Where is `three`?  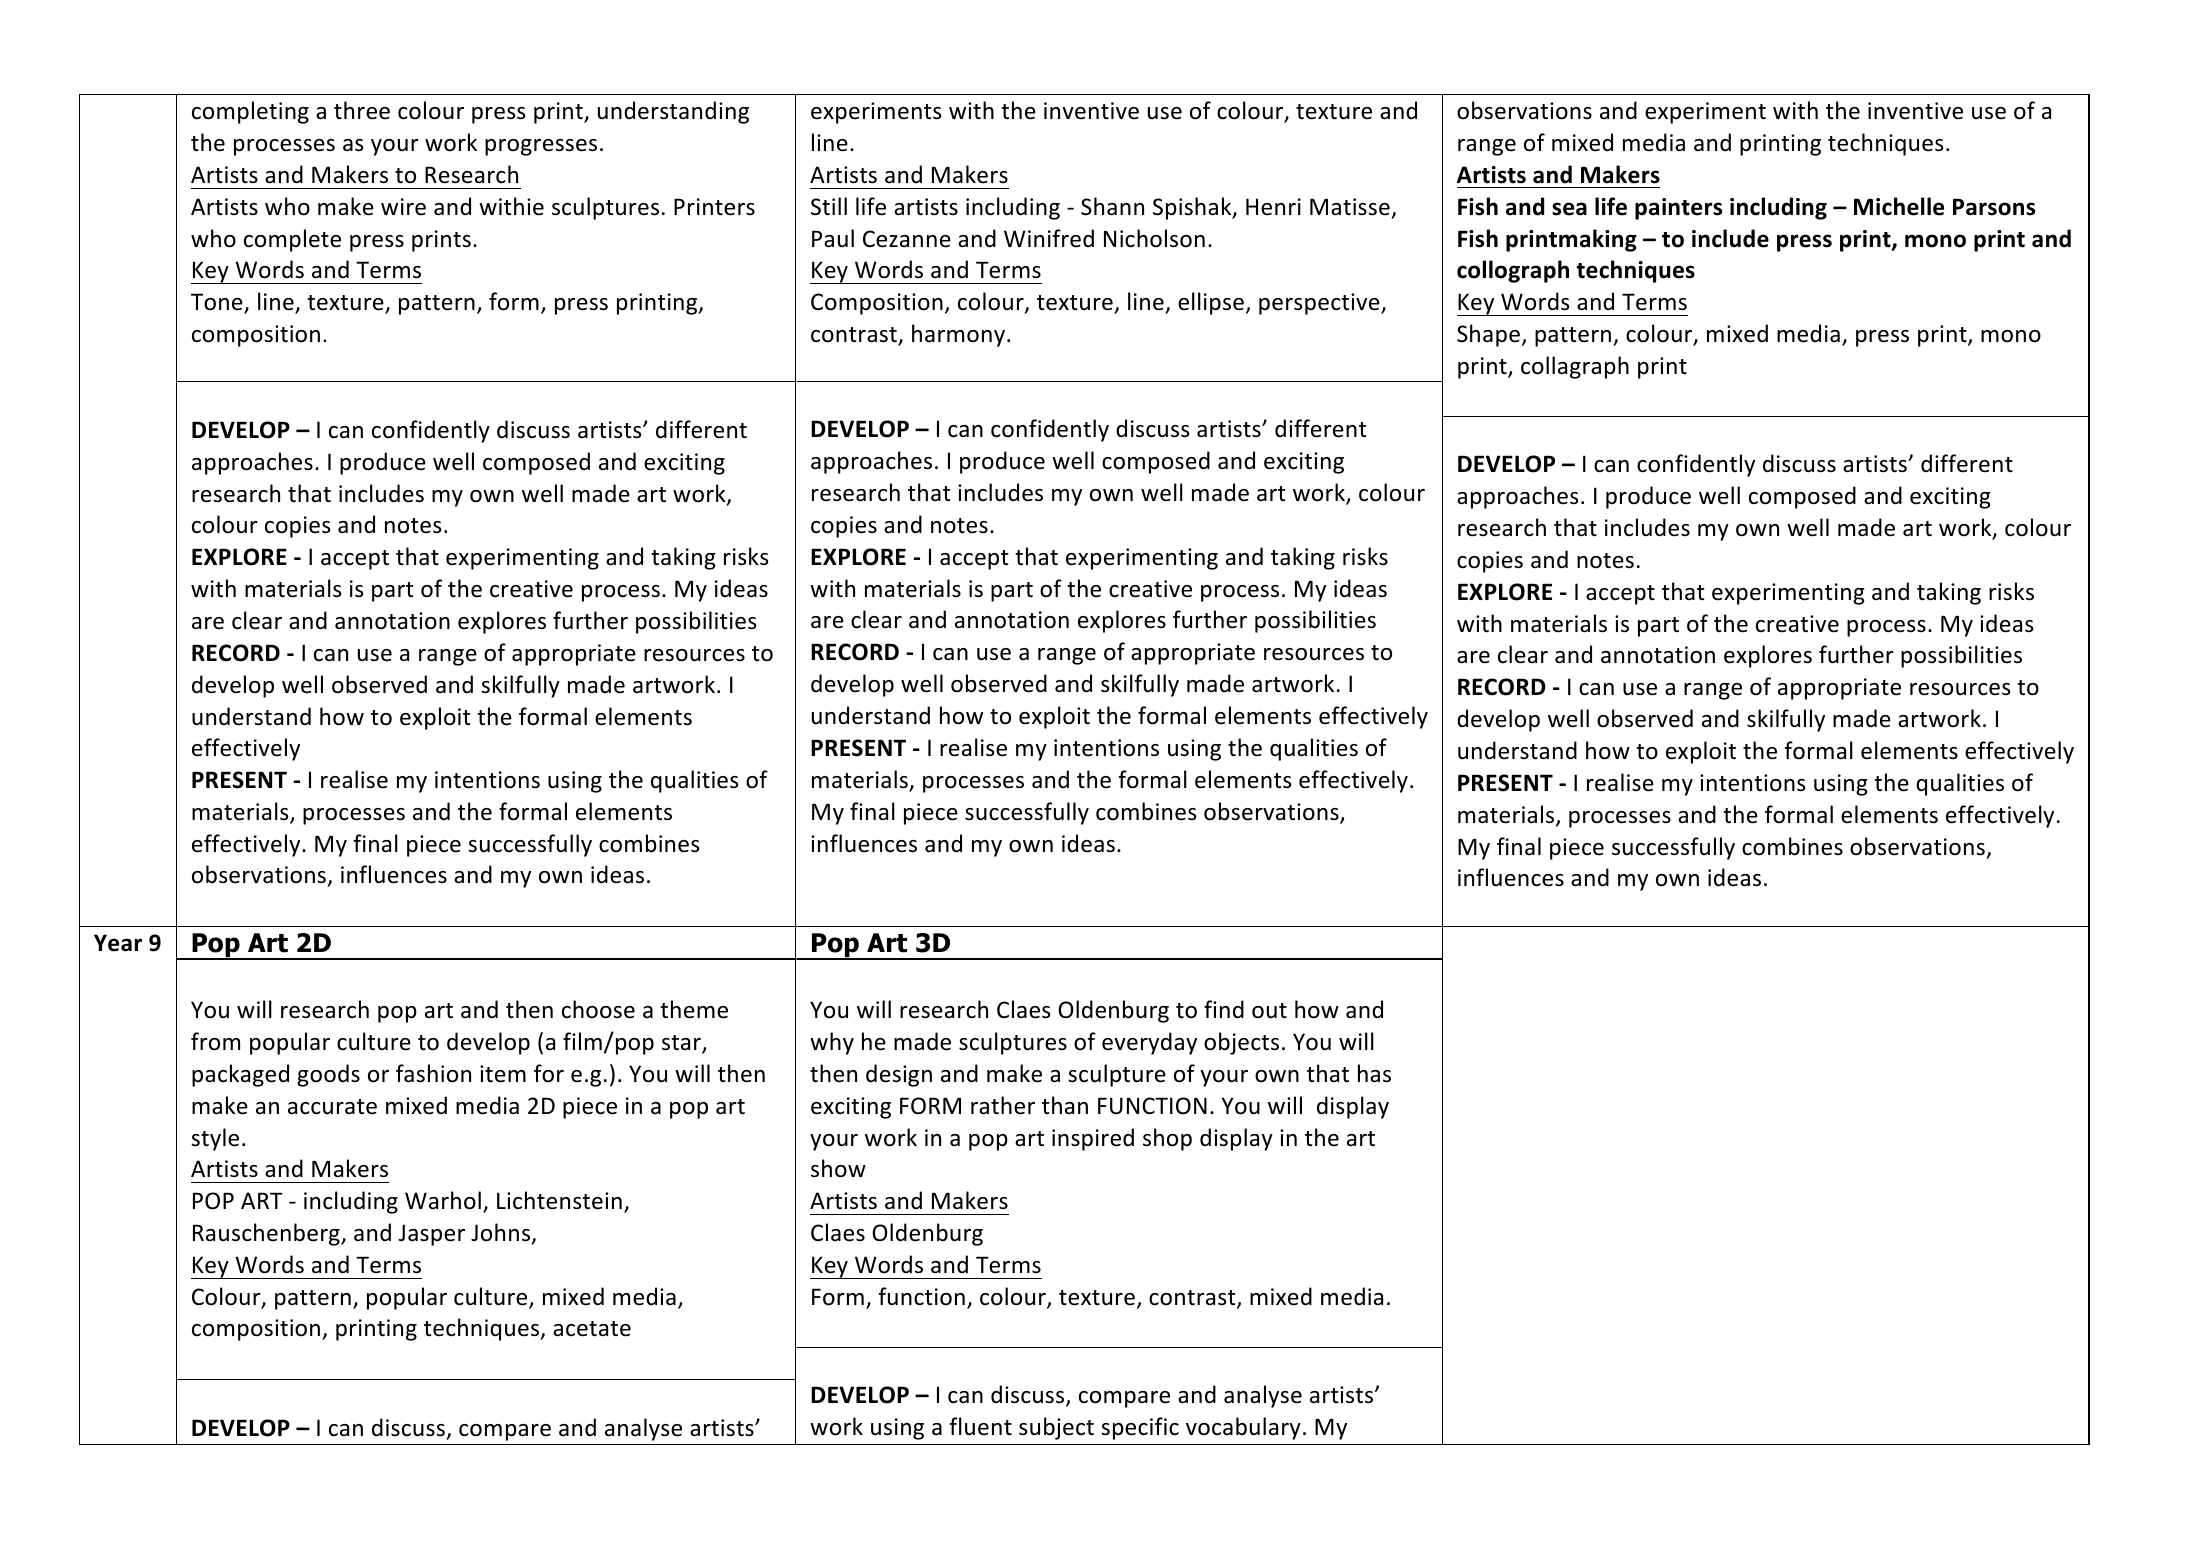
three is located at coordinates (362, 110).
